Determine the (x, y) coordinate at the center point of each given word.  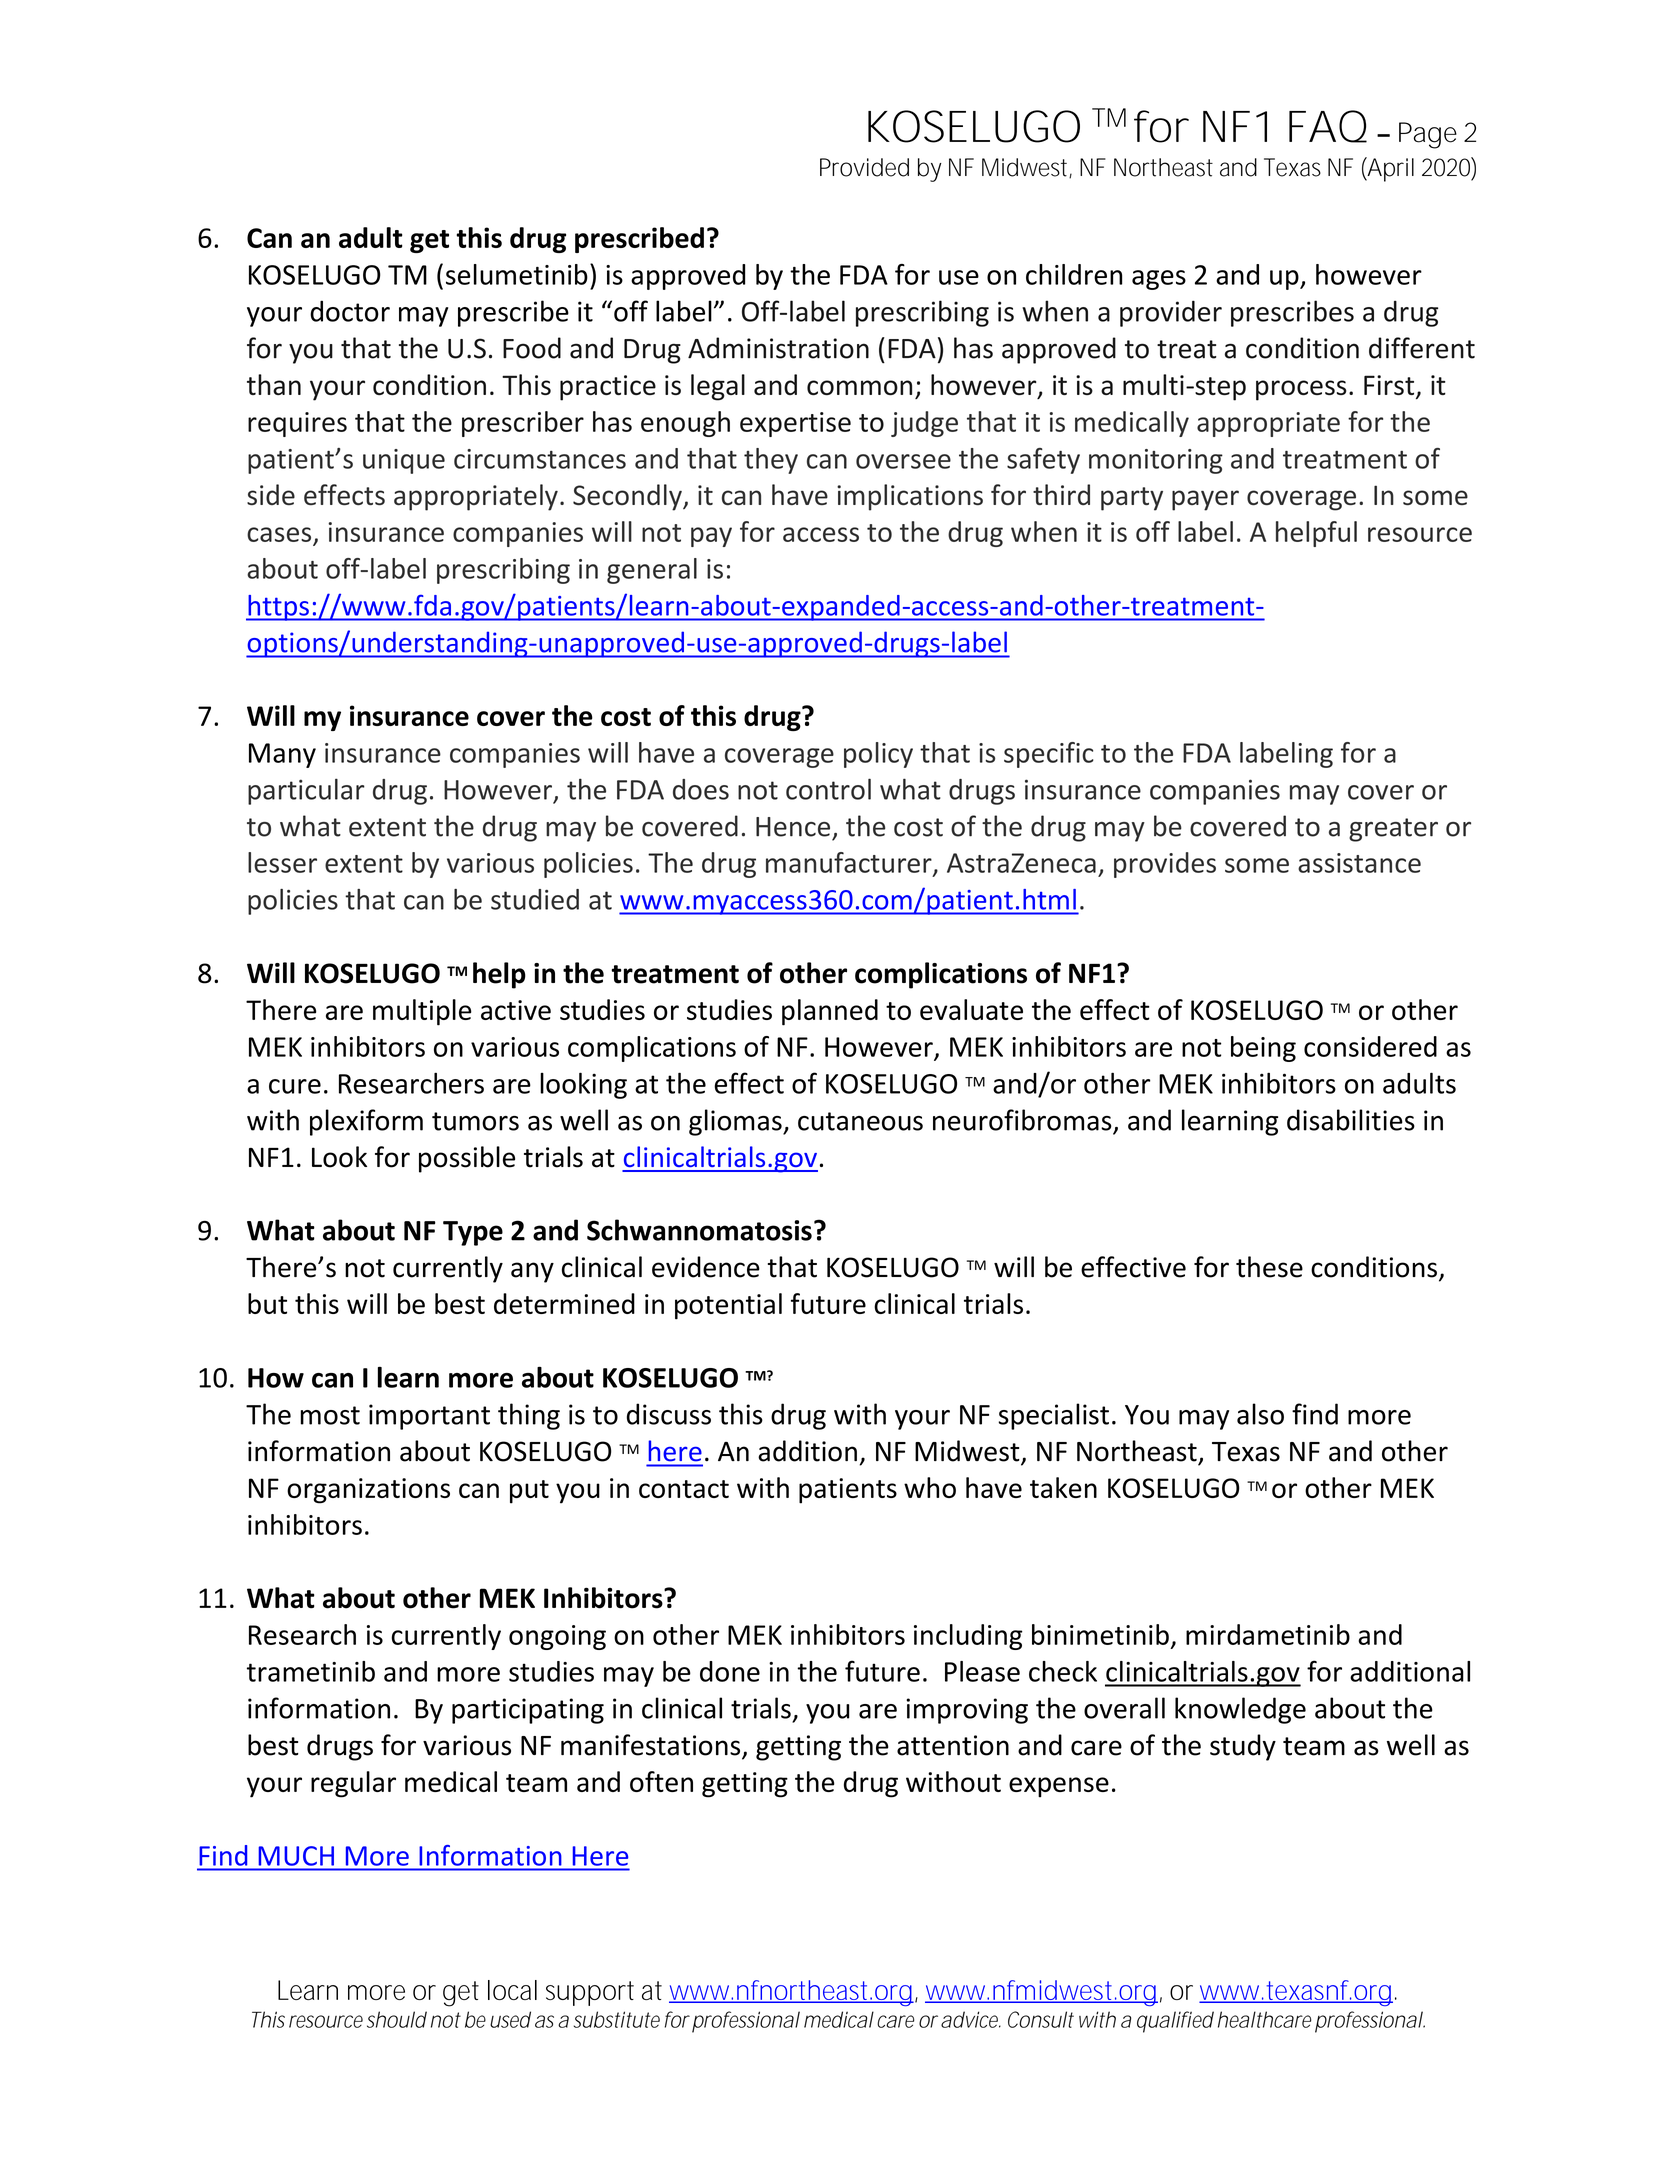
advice (971, 2019)
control (828, 789)
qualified (1175, 2022)
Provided (864, 167)
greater (1393, 830)
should (397, 2019)
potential (728, 1306)
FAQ (1328, 126)
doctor (350, 311)
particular (306, 791)
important (429, 1417)
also (1260, 1414)
